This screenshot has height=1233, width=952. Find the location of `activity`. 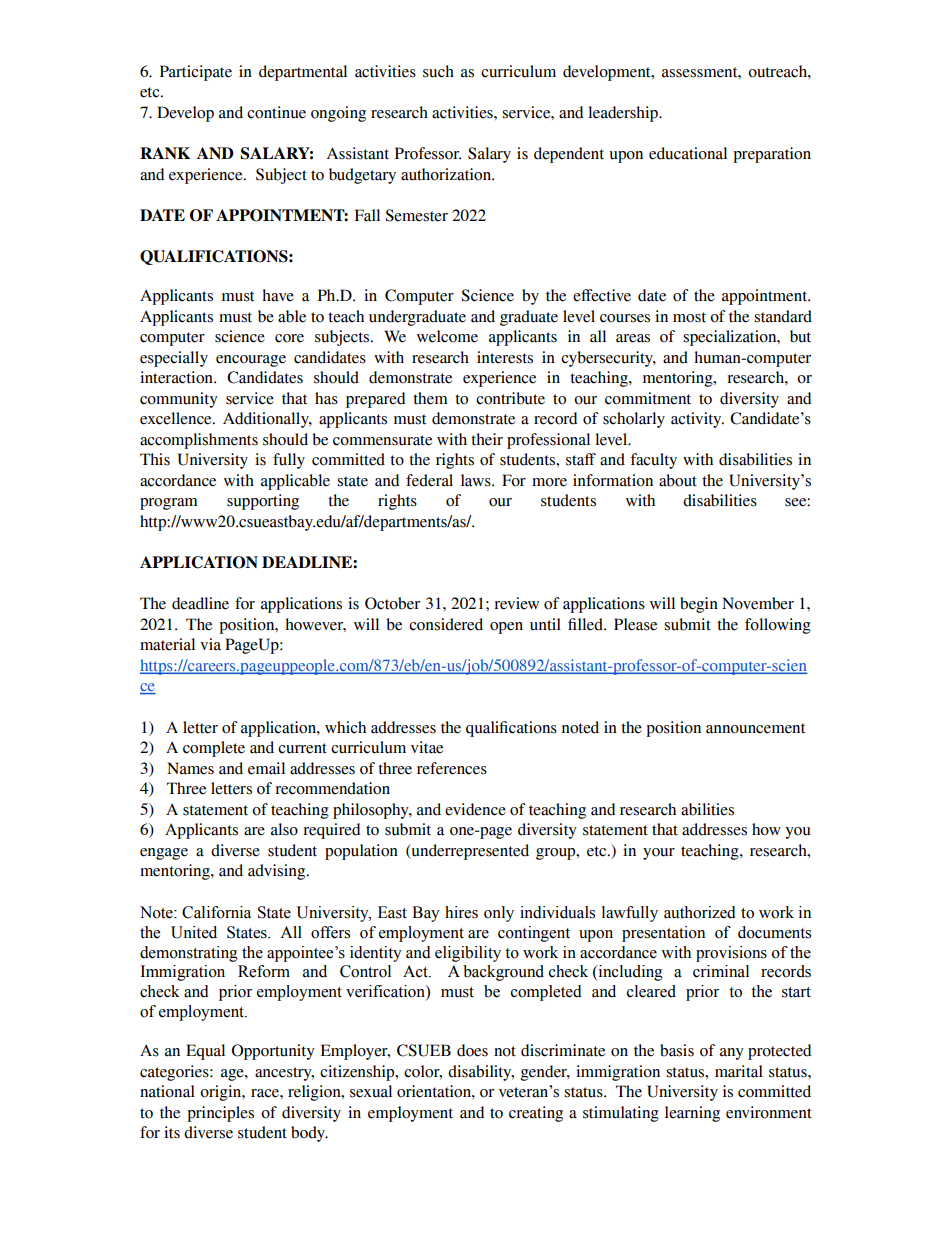

activity is located at coordinates (697, 420).
